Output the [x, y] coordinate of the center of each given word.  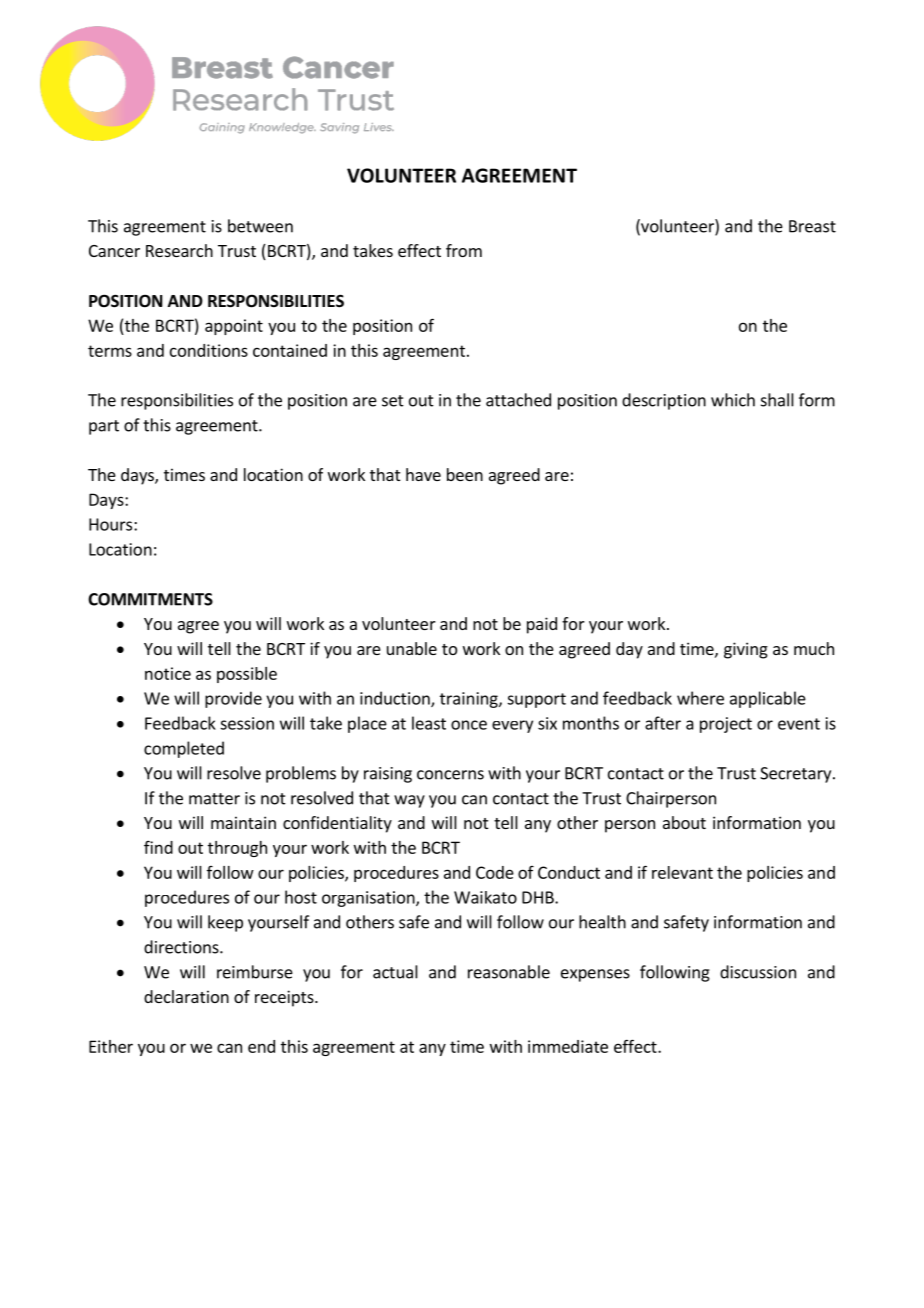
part [104, 427]
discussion [758, 972]
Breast [812, 226]
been [465, 474]
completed [184, 749]
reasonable [509, 972]
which [733, 400]
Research [179, 250]
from [464, 250]
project [726, 725]
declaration [186, 996]
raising [388, 775]
